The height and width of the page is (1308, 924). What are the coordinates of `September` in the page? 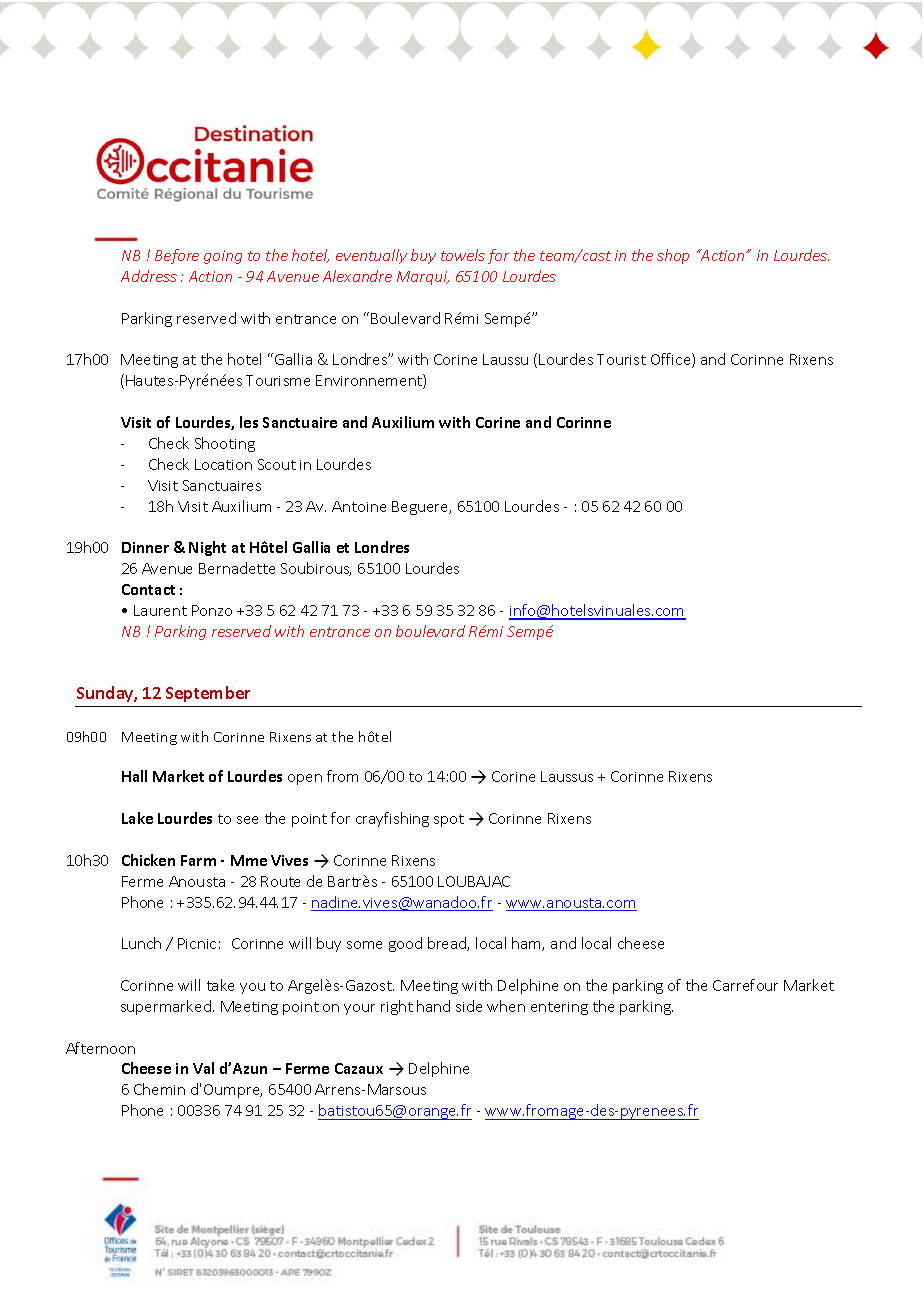 It's located at (208, 694).
